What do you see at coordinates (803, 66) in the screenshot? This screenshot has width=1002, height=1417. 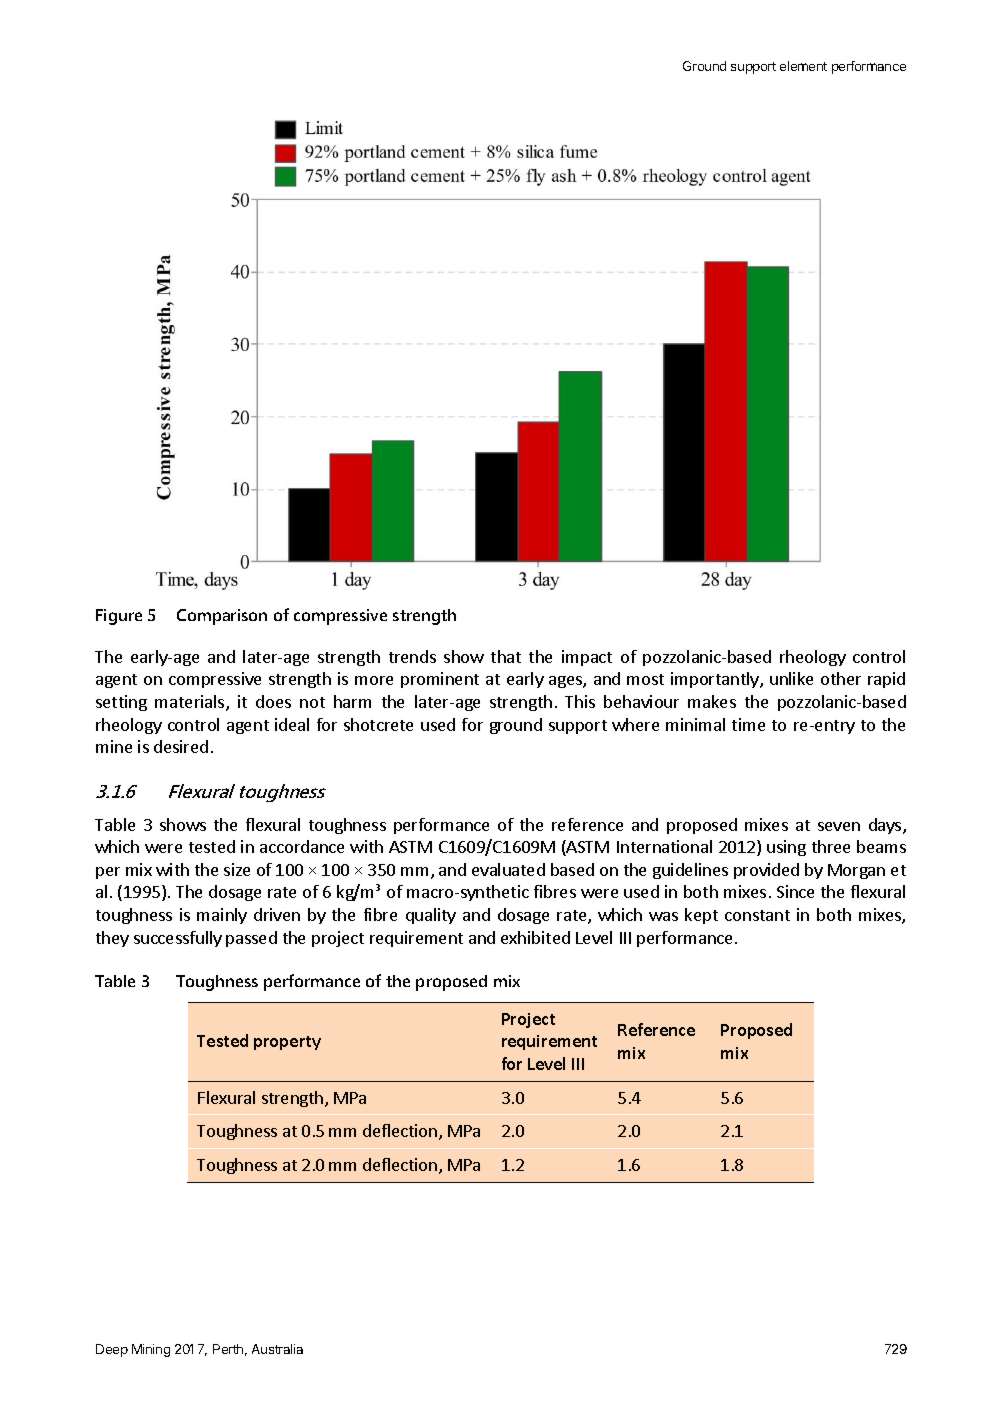 I see `element` at bounding box center [803, 66].
